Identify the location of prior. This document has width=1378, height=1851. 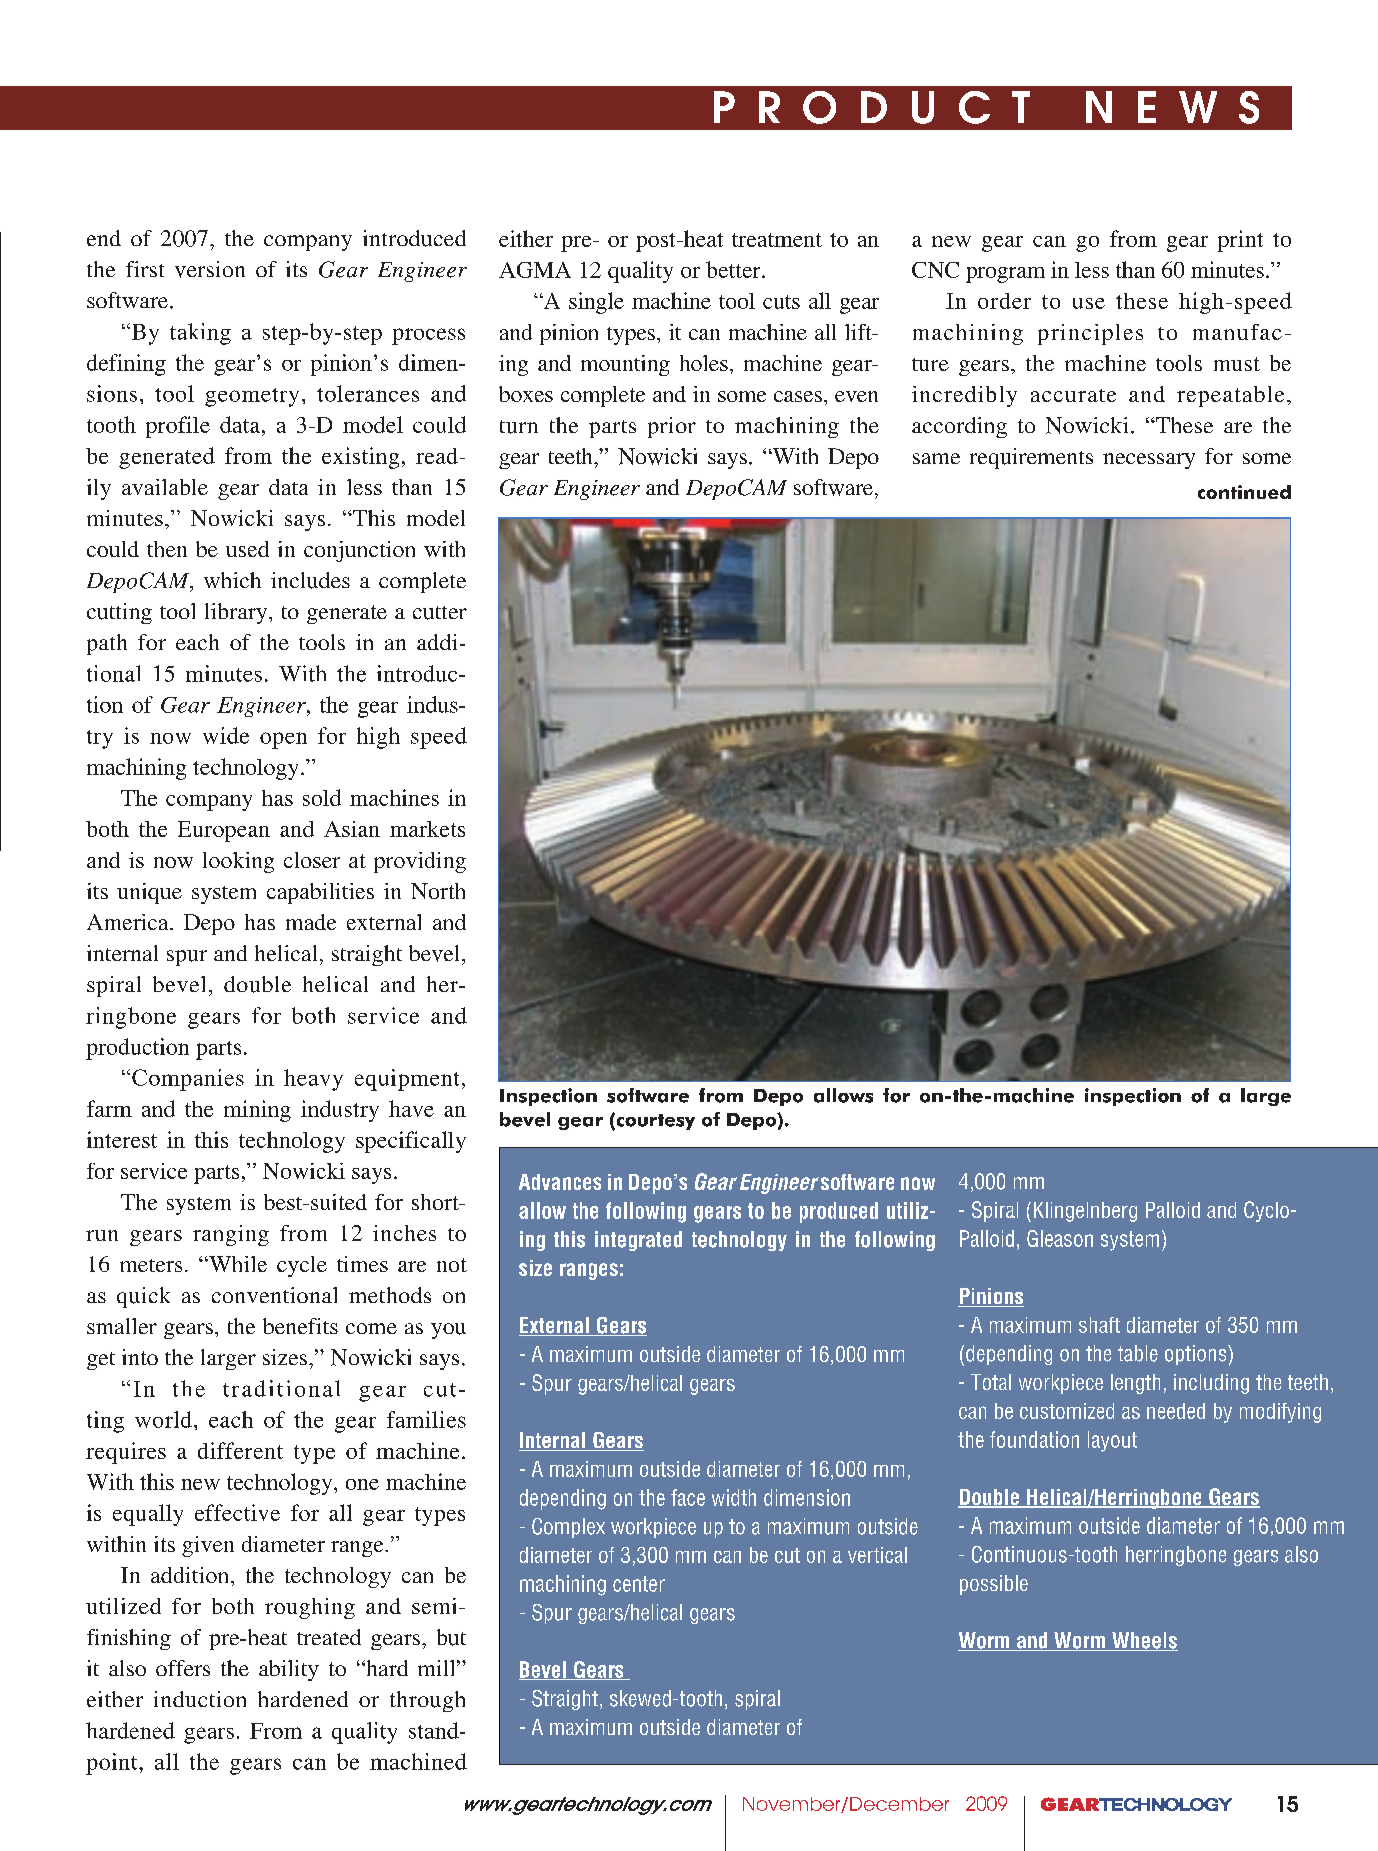
(672, 427).
